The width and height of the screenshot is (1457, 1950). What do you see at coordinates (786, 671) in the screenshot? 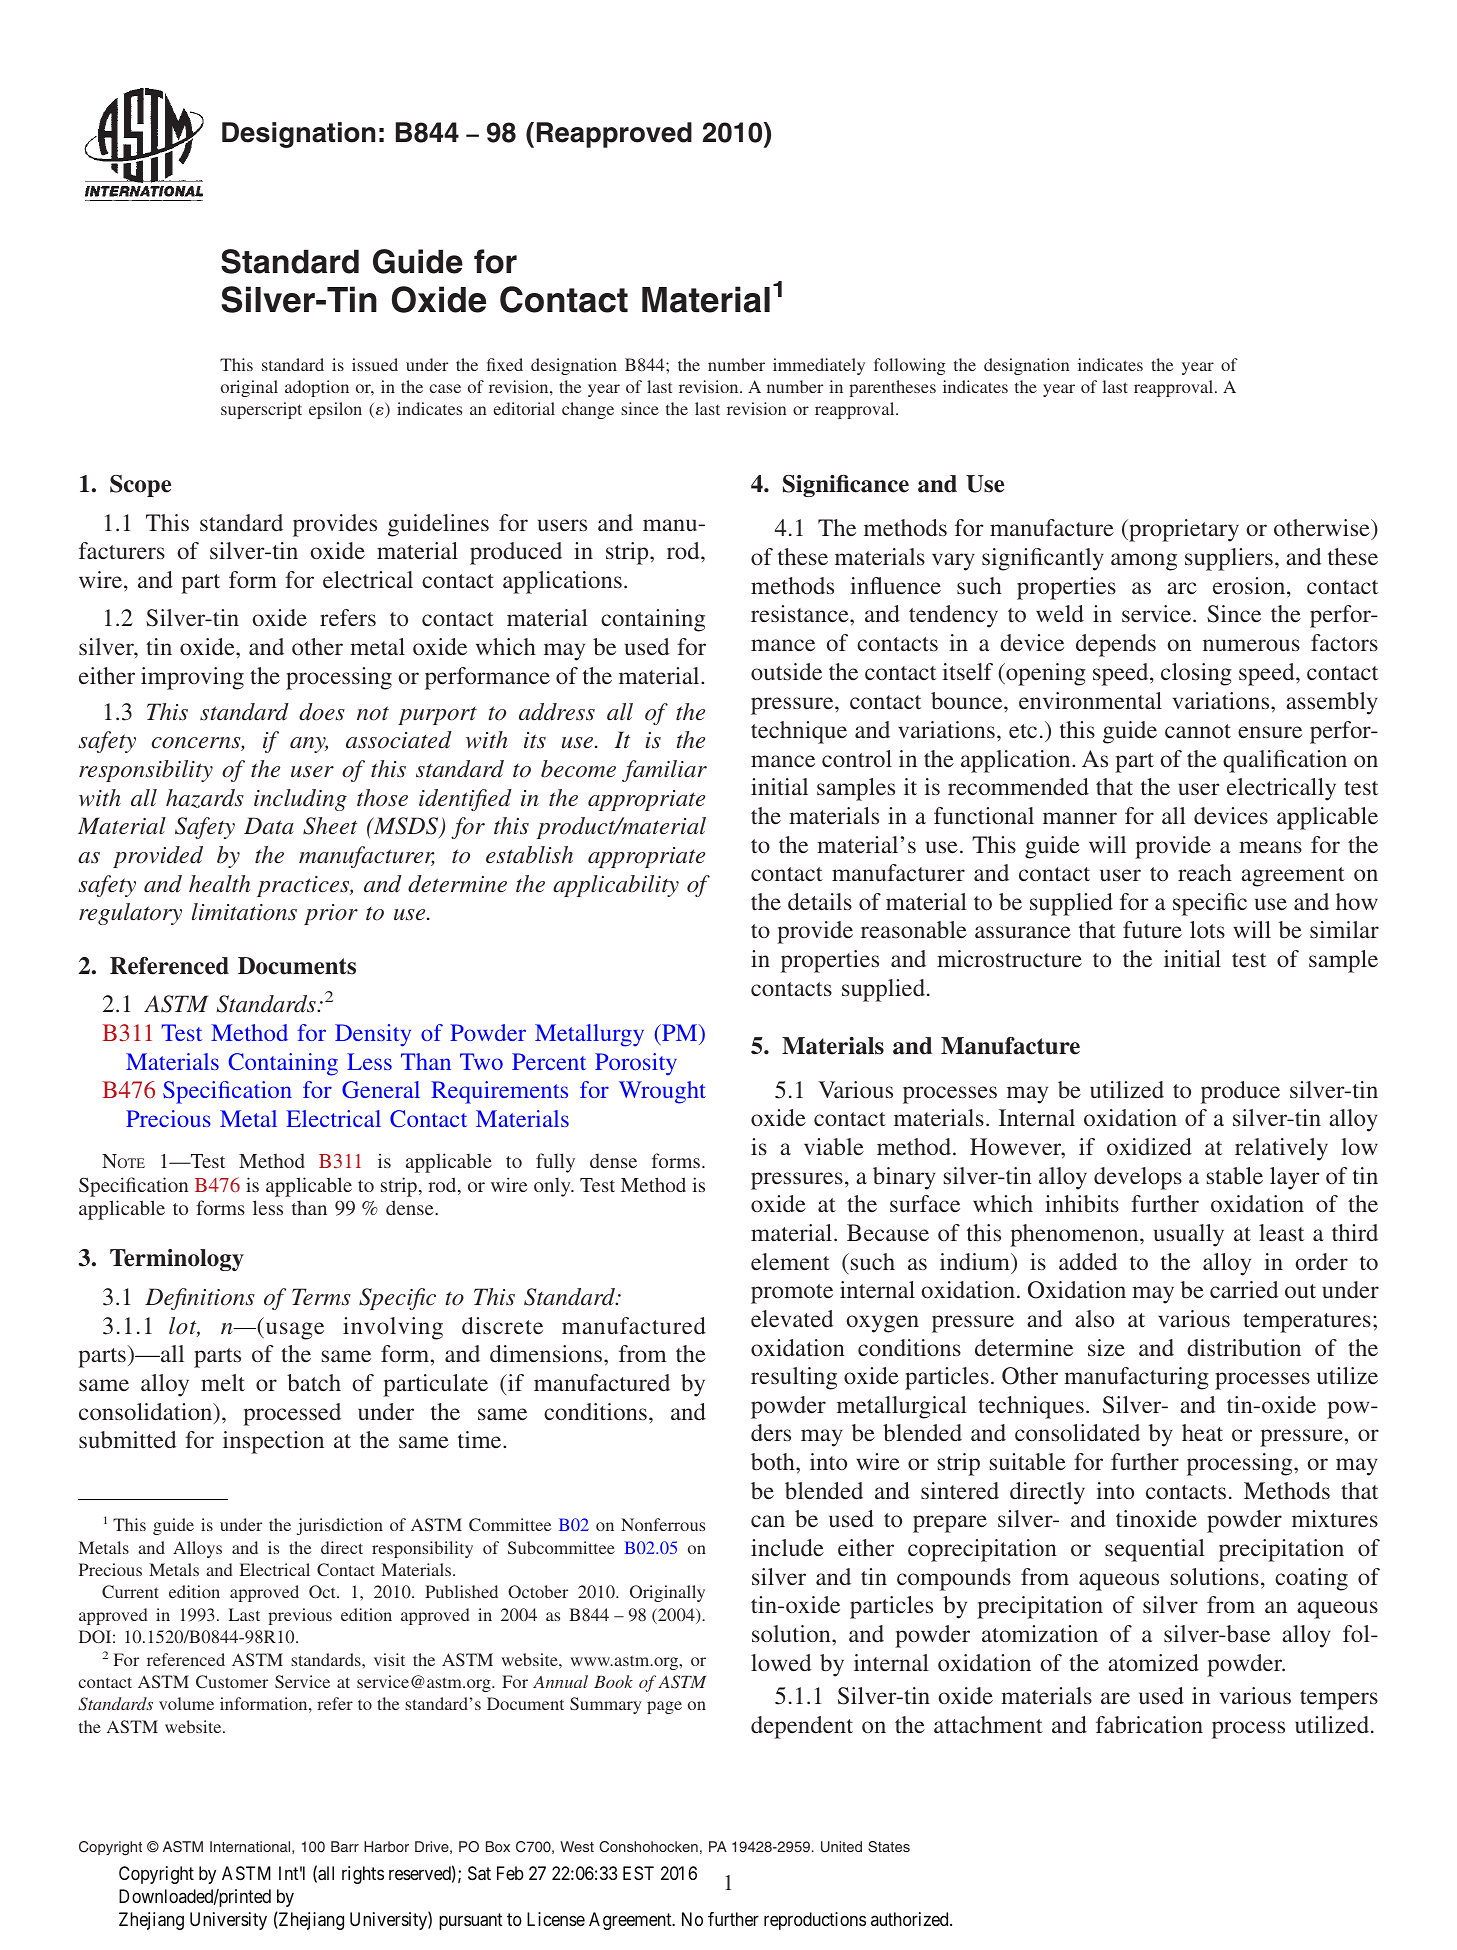
I see `outside` at bounding box center [786, 671].
